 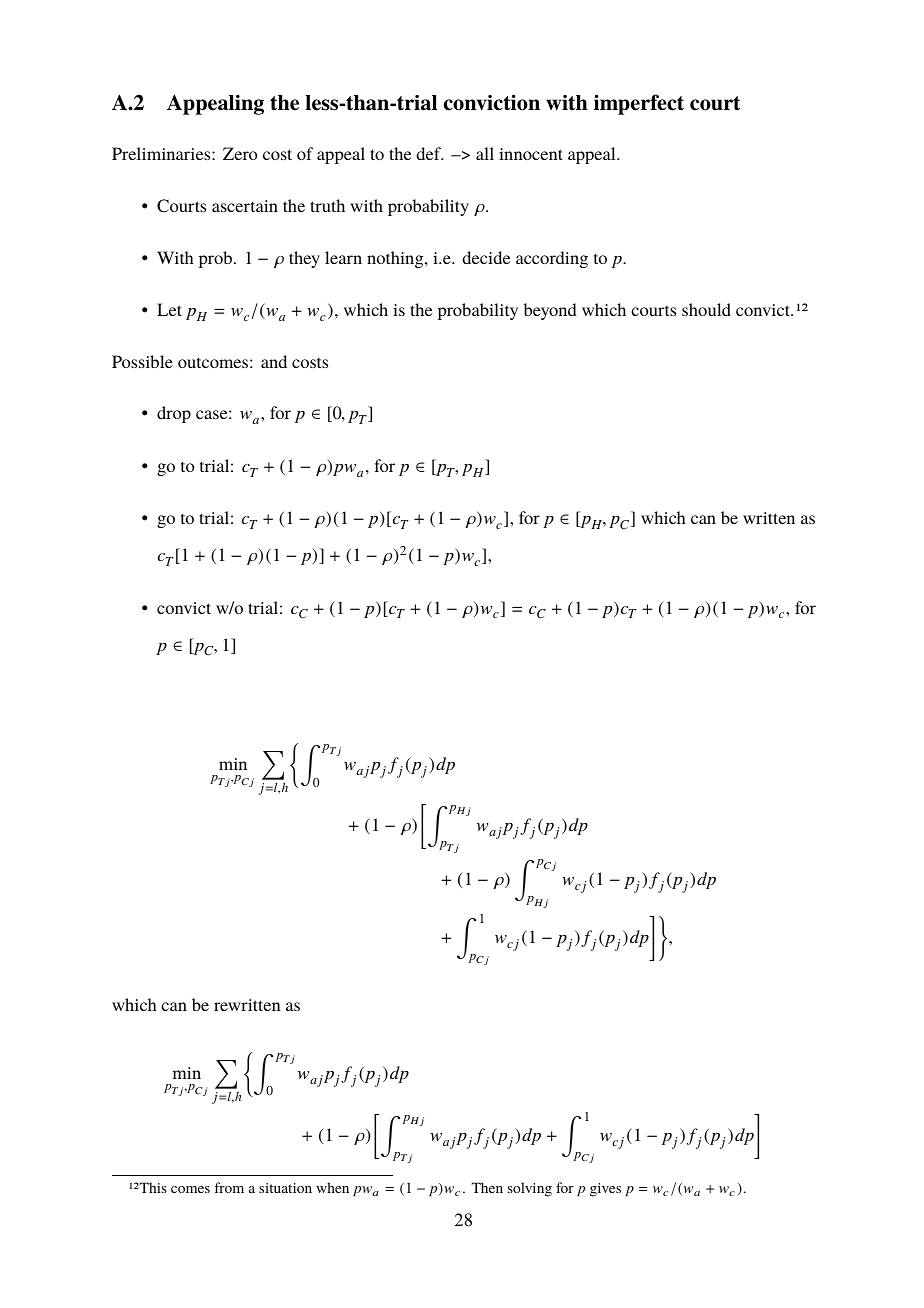 What do you see at coordinates (229, 1187) in the screenshot?
I see `from` at bounding box center [229, 1187].
